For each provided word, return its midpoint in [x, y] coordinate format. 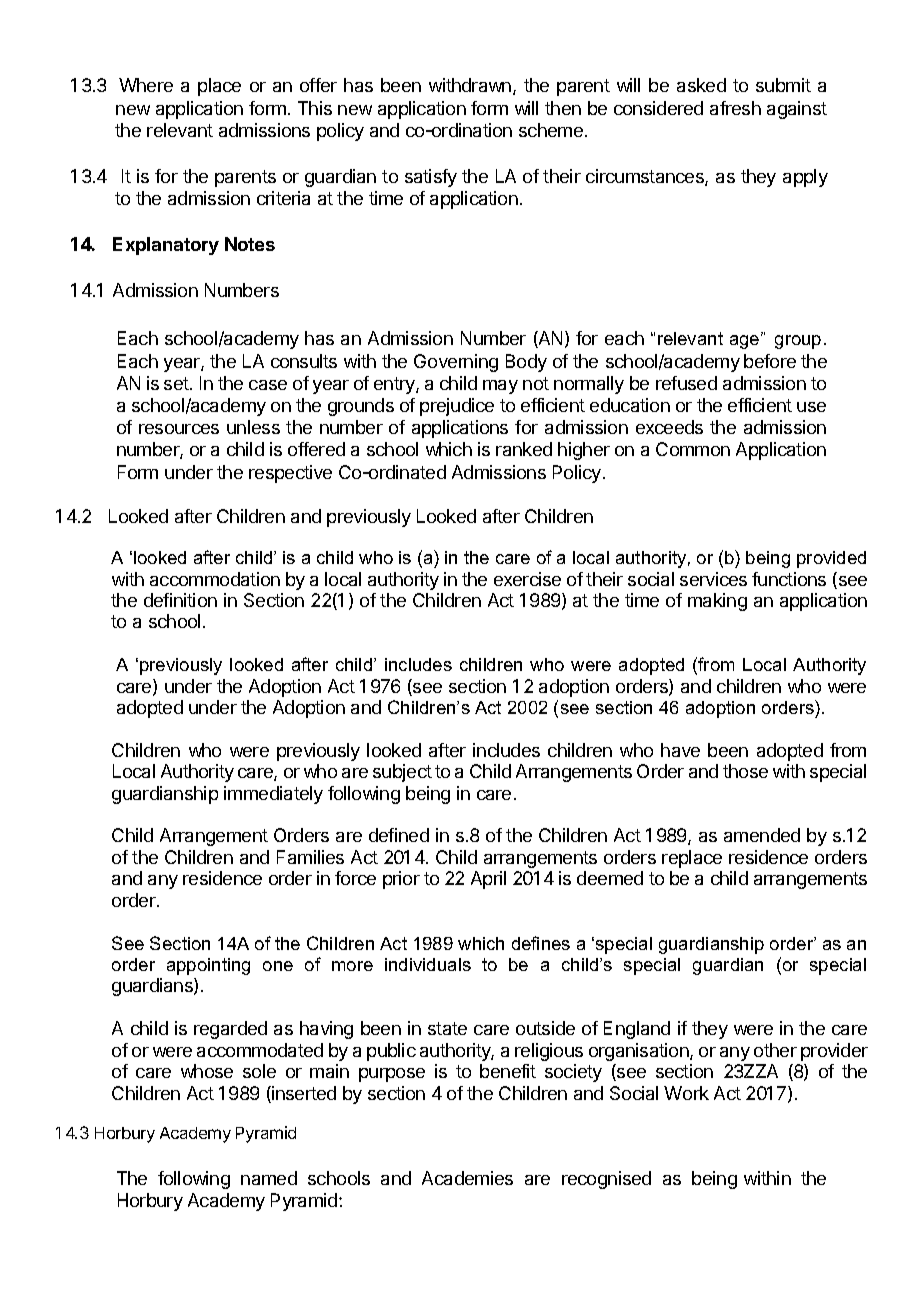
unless [253, 427]
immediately [273, 795]
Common [693, 449]
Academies [467, 1178]
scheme [551, 130]
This [315, 108]
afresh [735, 108]
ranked [524, 449]
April [488, 880]
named [269, 1178]
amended [762, 835]
